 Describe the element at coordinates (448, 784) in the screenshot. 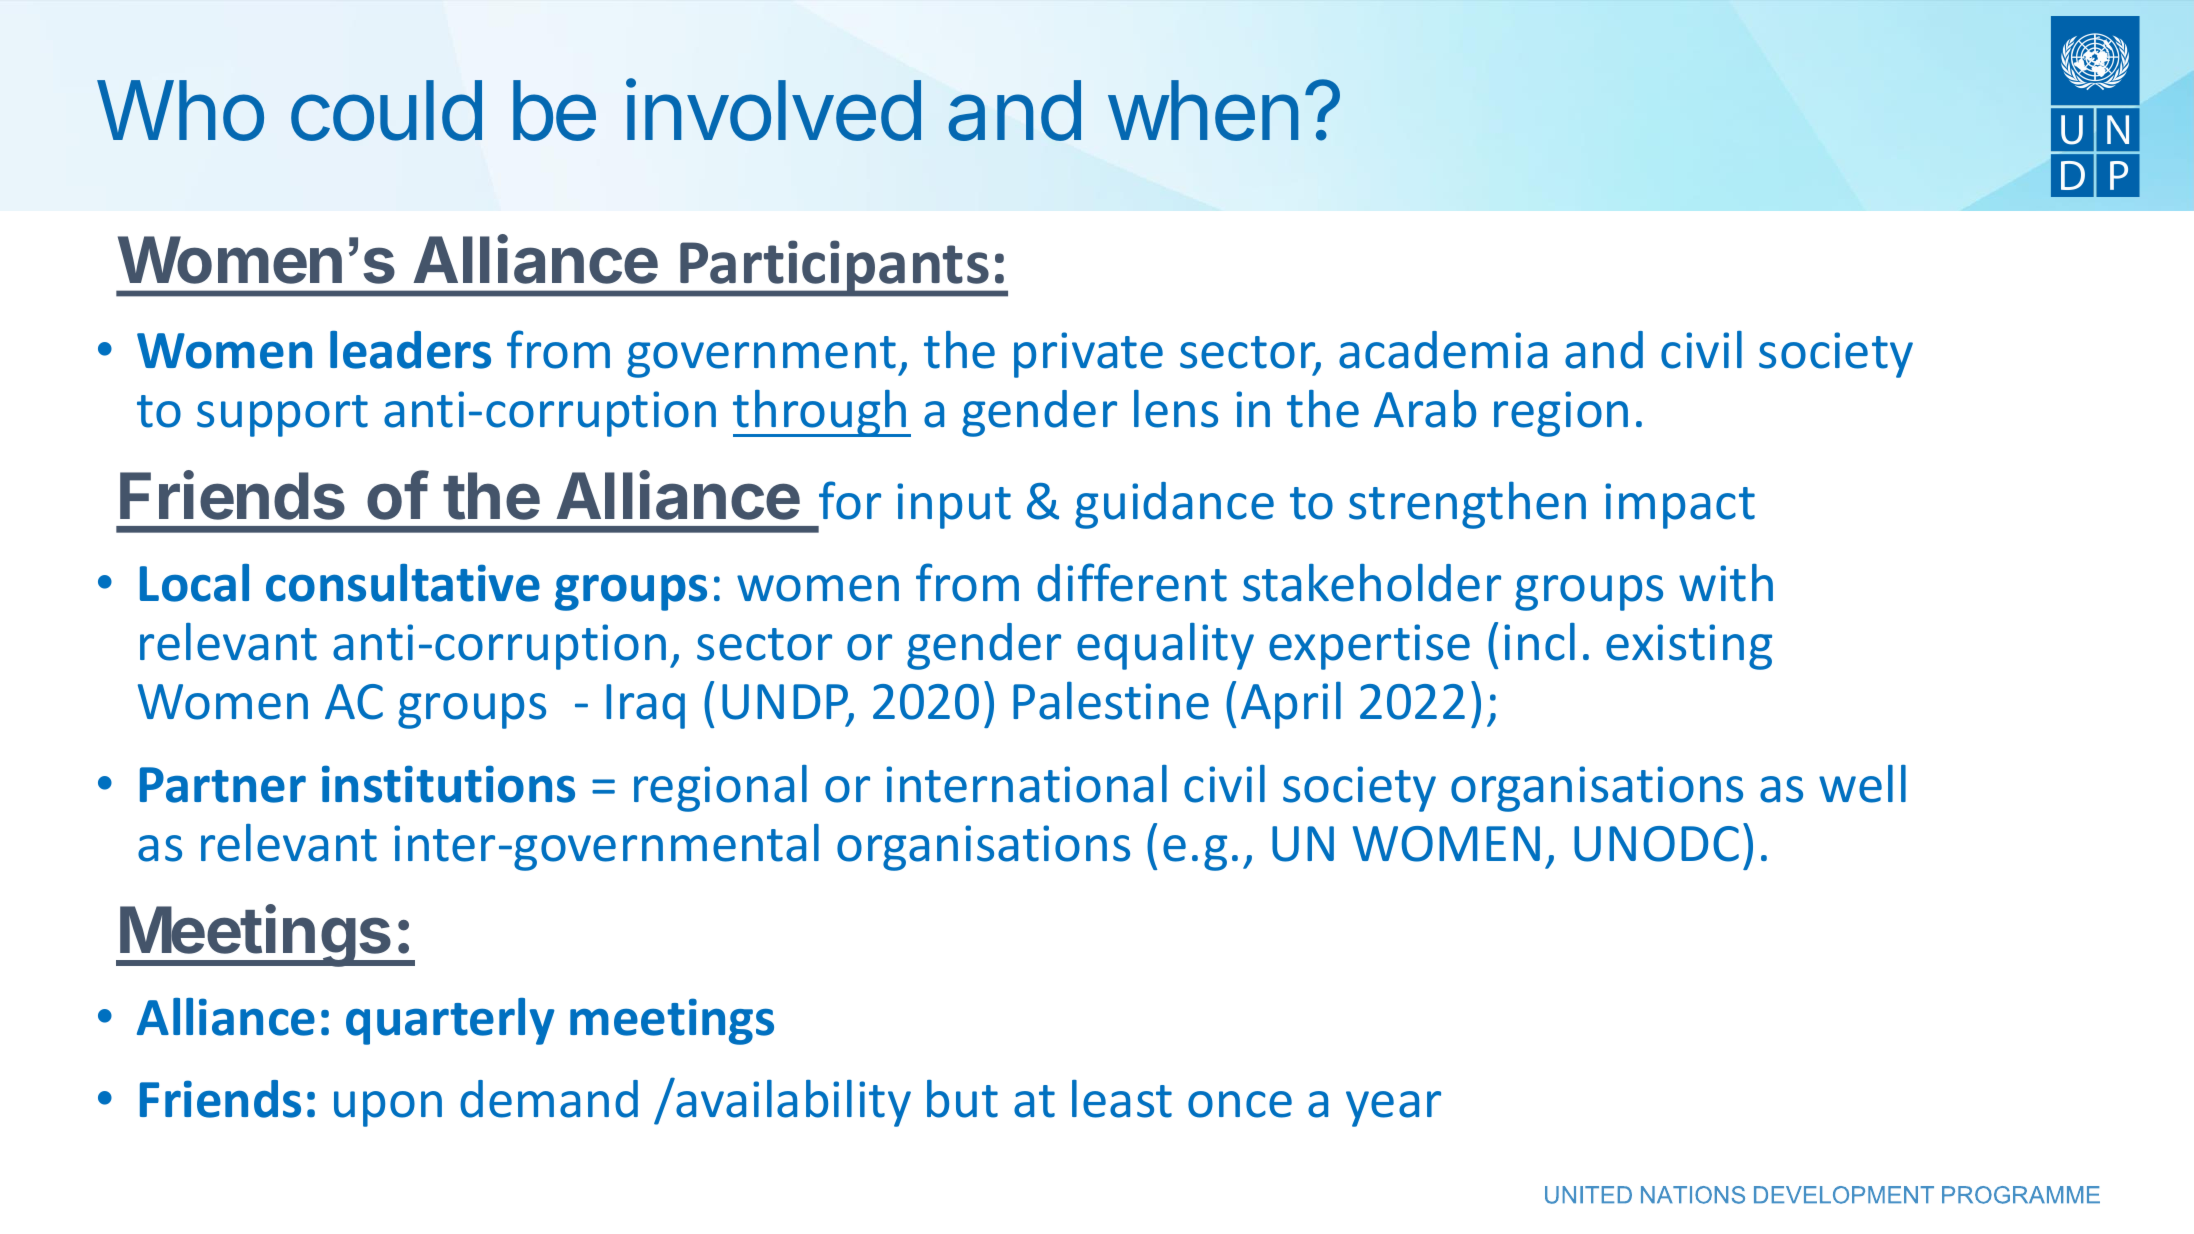

I see `institutions` at that location.
